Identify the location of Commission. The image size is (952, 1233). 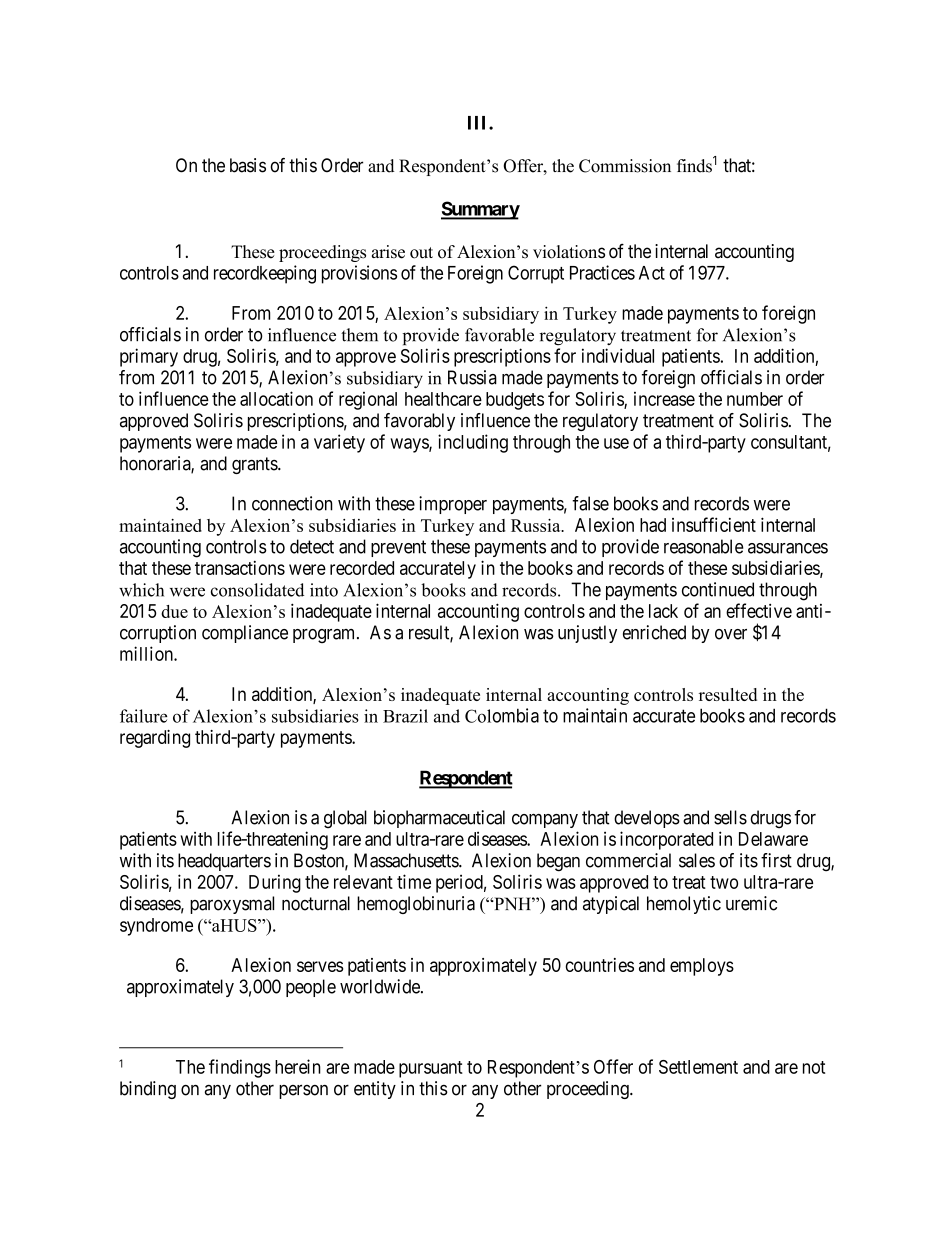
(625, 166).
